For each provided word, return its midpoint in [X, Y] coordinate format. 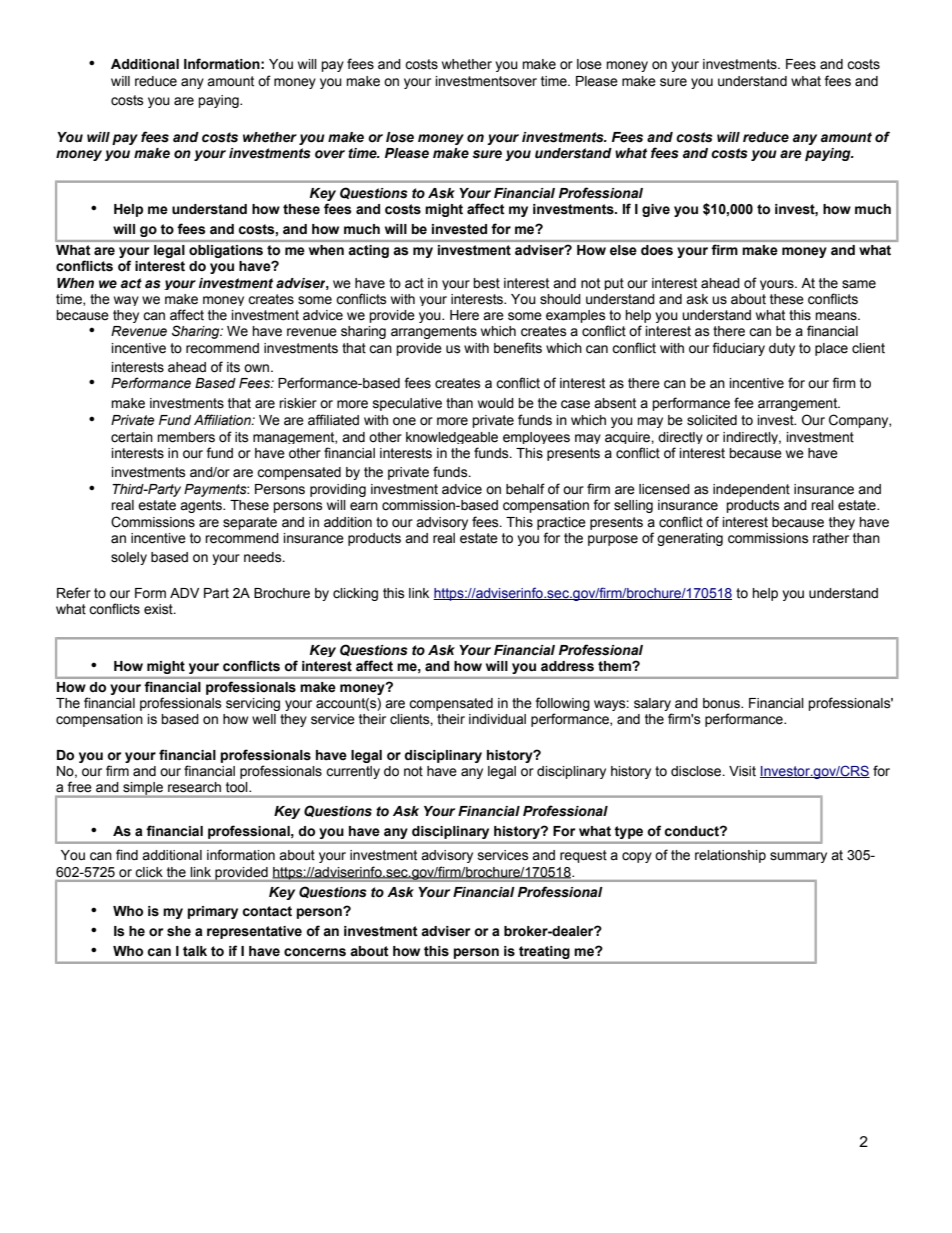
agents [202, 506]
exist [159, 609]
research [194, 787]
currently [353, 772]
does [657, 250]
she [179, 931]
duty [782, 349]
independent [751, 490]
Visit [742, 771]
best [486, 283]
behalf [525, 489]
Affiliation [223, 420]
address [567, 666]
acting [369, 251]
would [496, 403]
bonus [722, 703]
